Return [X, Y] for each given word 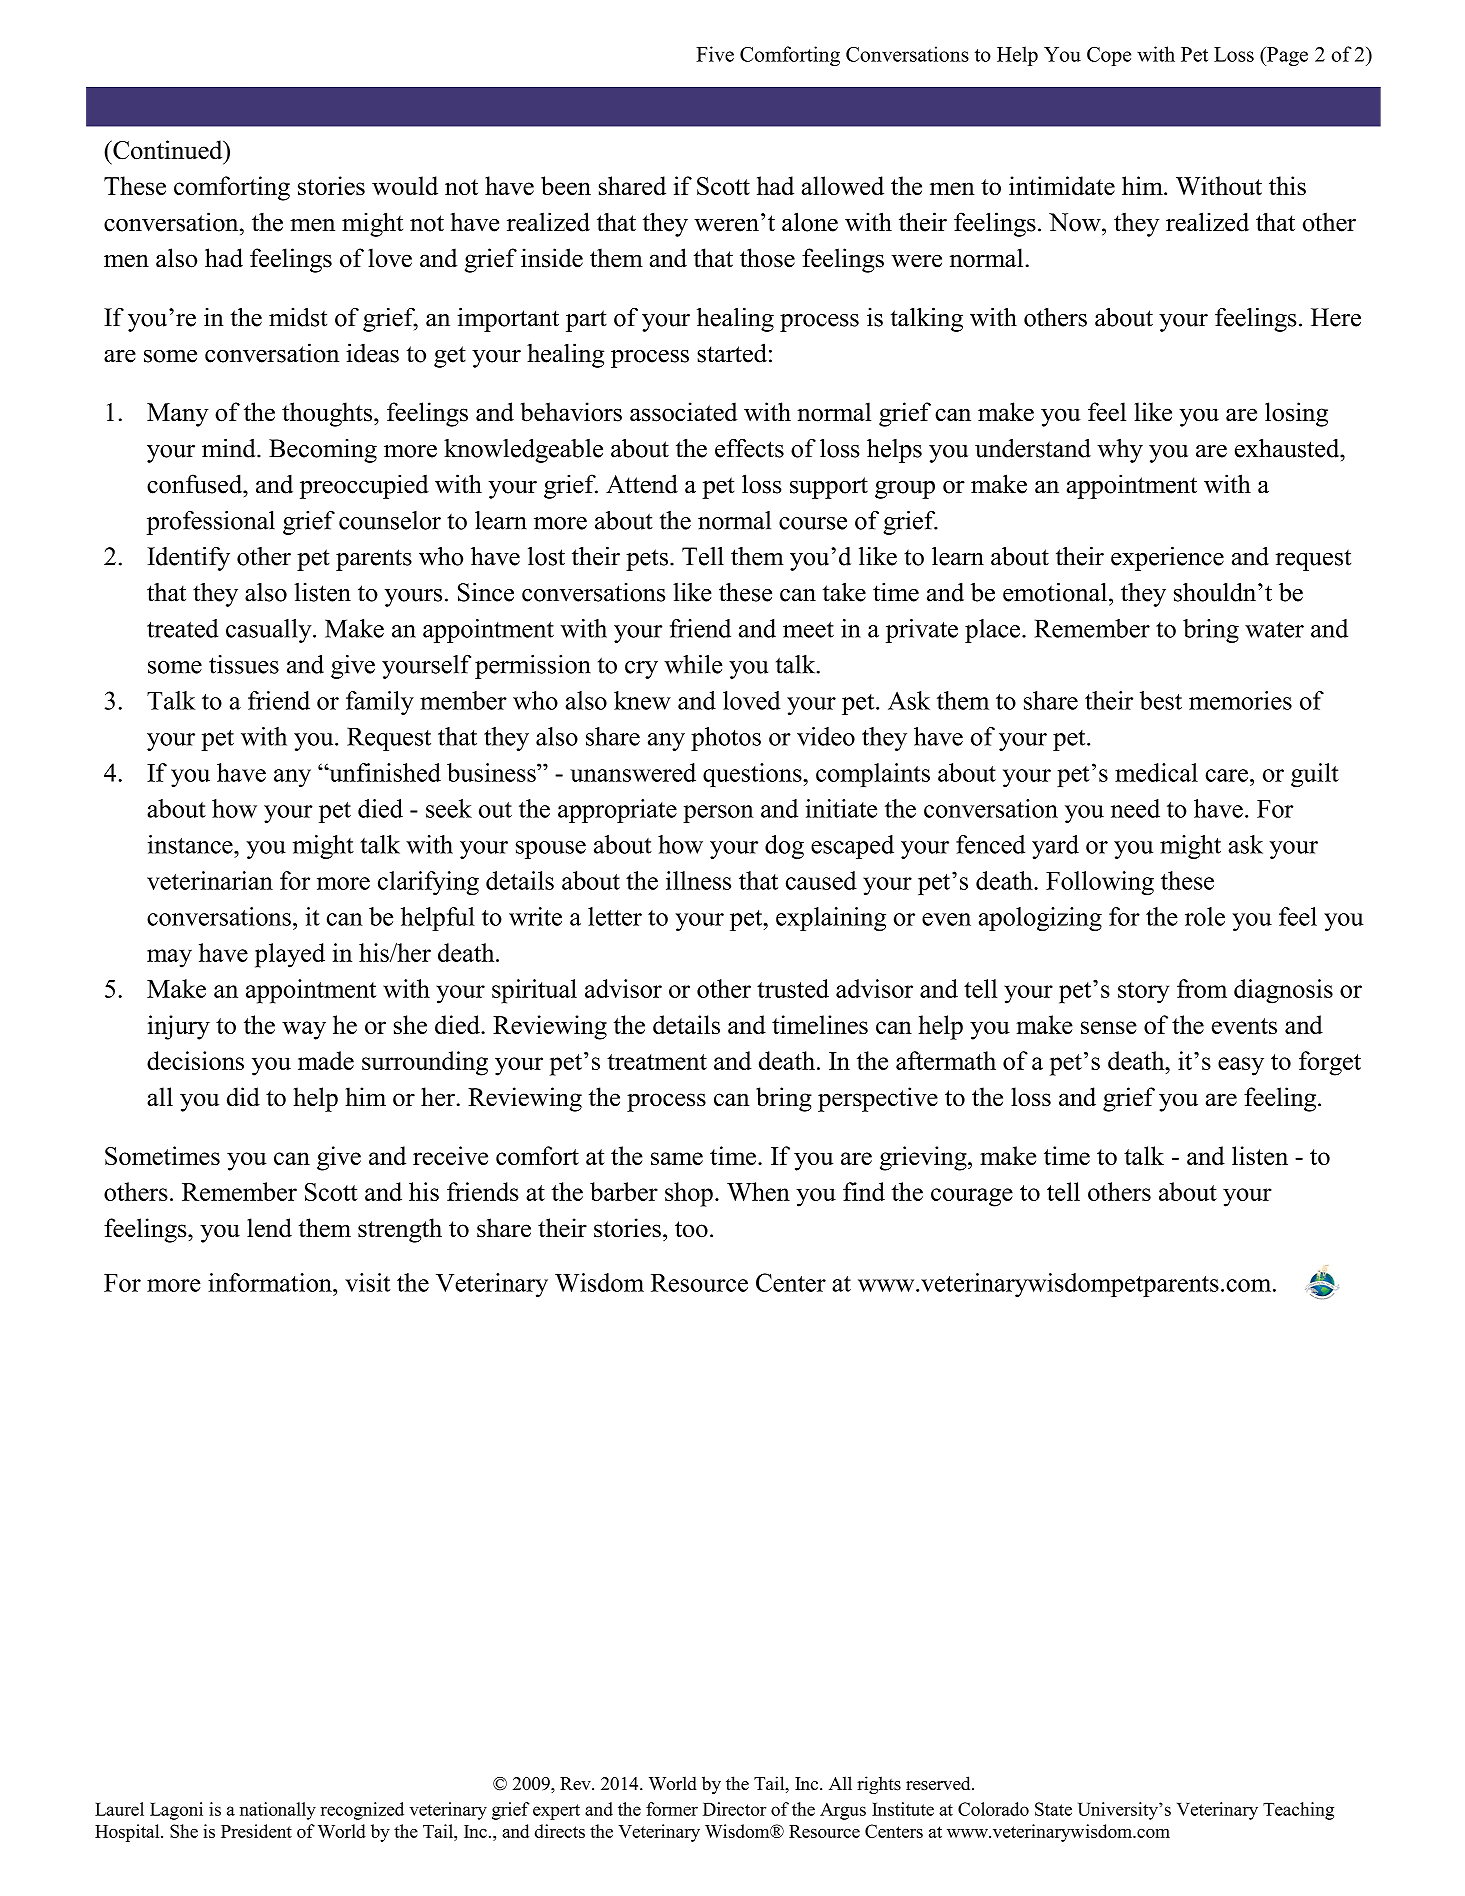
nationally [278, 1811]
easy [1241, 1066]
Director [734, 1809]
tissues [244, 664]
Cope [1109, 56]
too [691, 1229]
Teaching [1298, 1811]
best [1161, 700]
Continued [168, 150]
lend [269, 1228]
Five [715, 54]
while [693, 664]
